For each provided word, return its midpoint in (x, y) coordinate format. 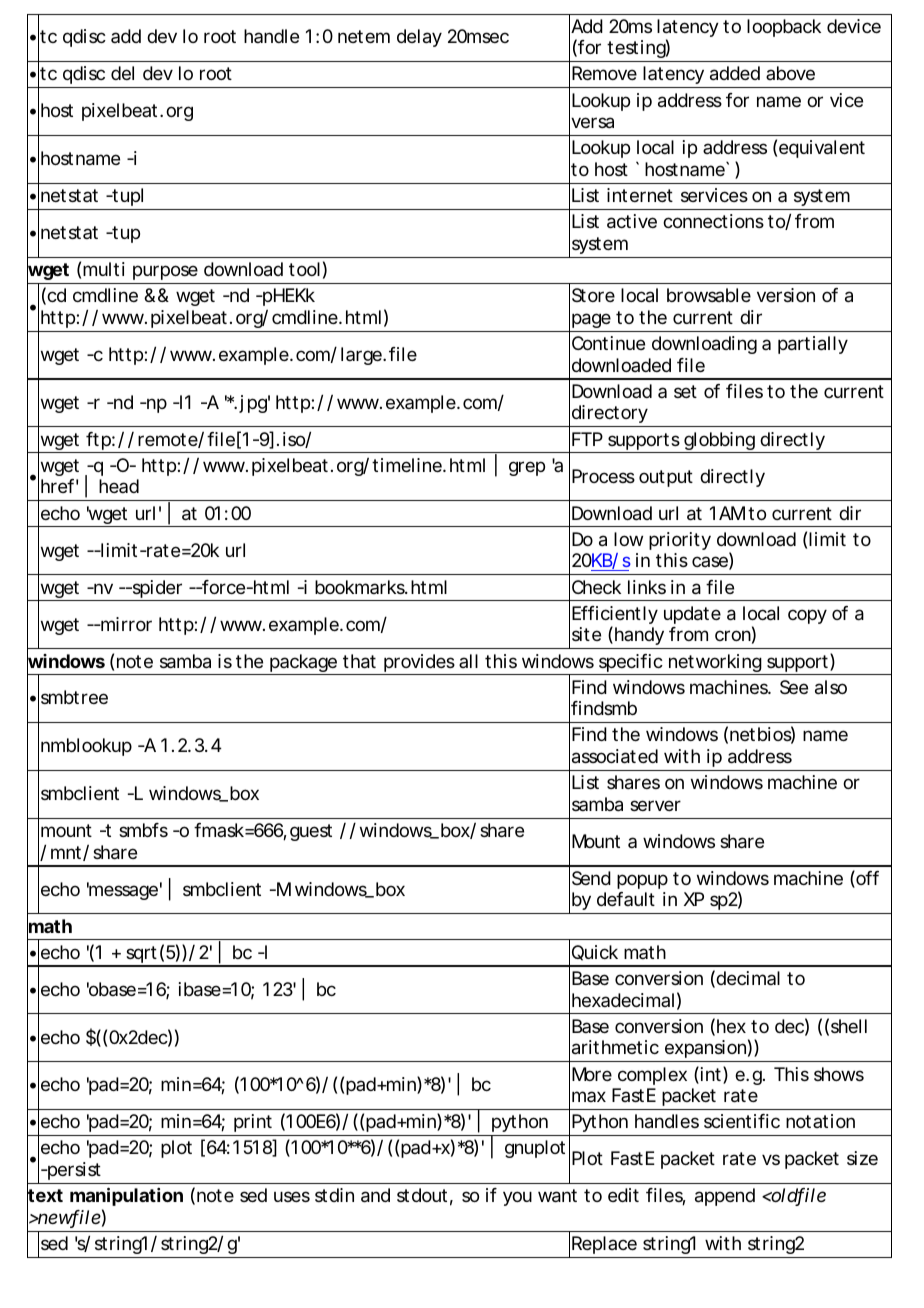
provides (420, 664)
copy (807, 616)
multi (104, 269)
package (304, 664)
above (790, 73)
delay (419, 38)
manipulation (126, 1196)
